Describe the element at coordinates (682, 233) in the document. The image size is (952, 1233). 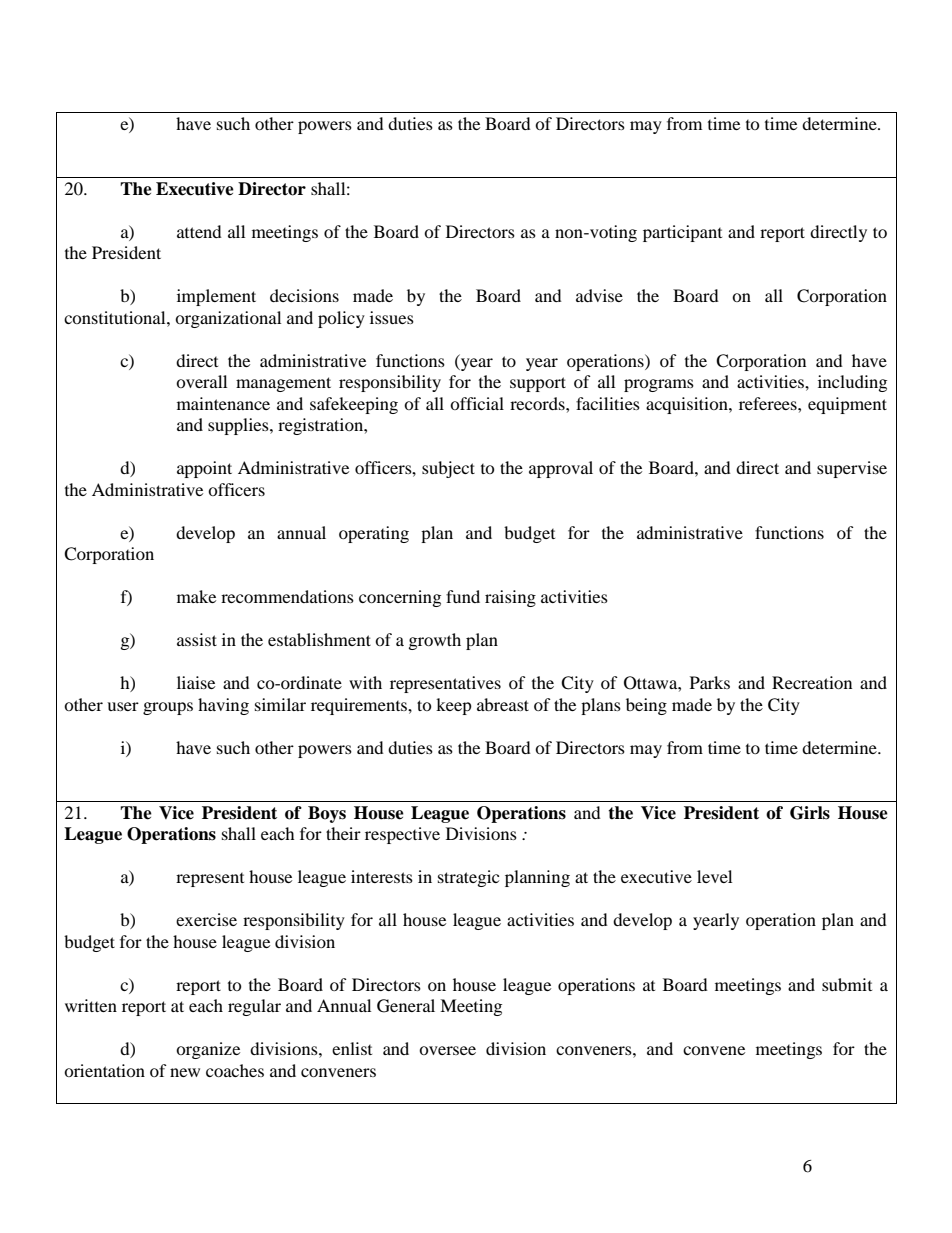
I see `participant` at that location.
